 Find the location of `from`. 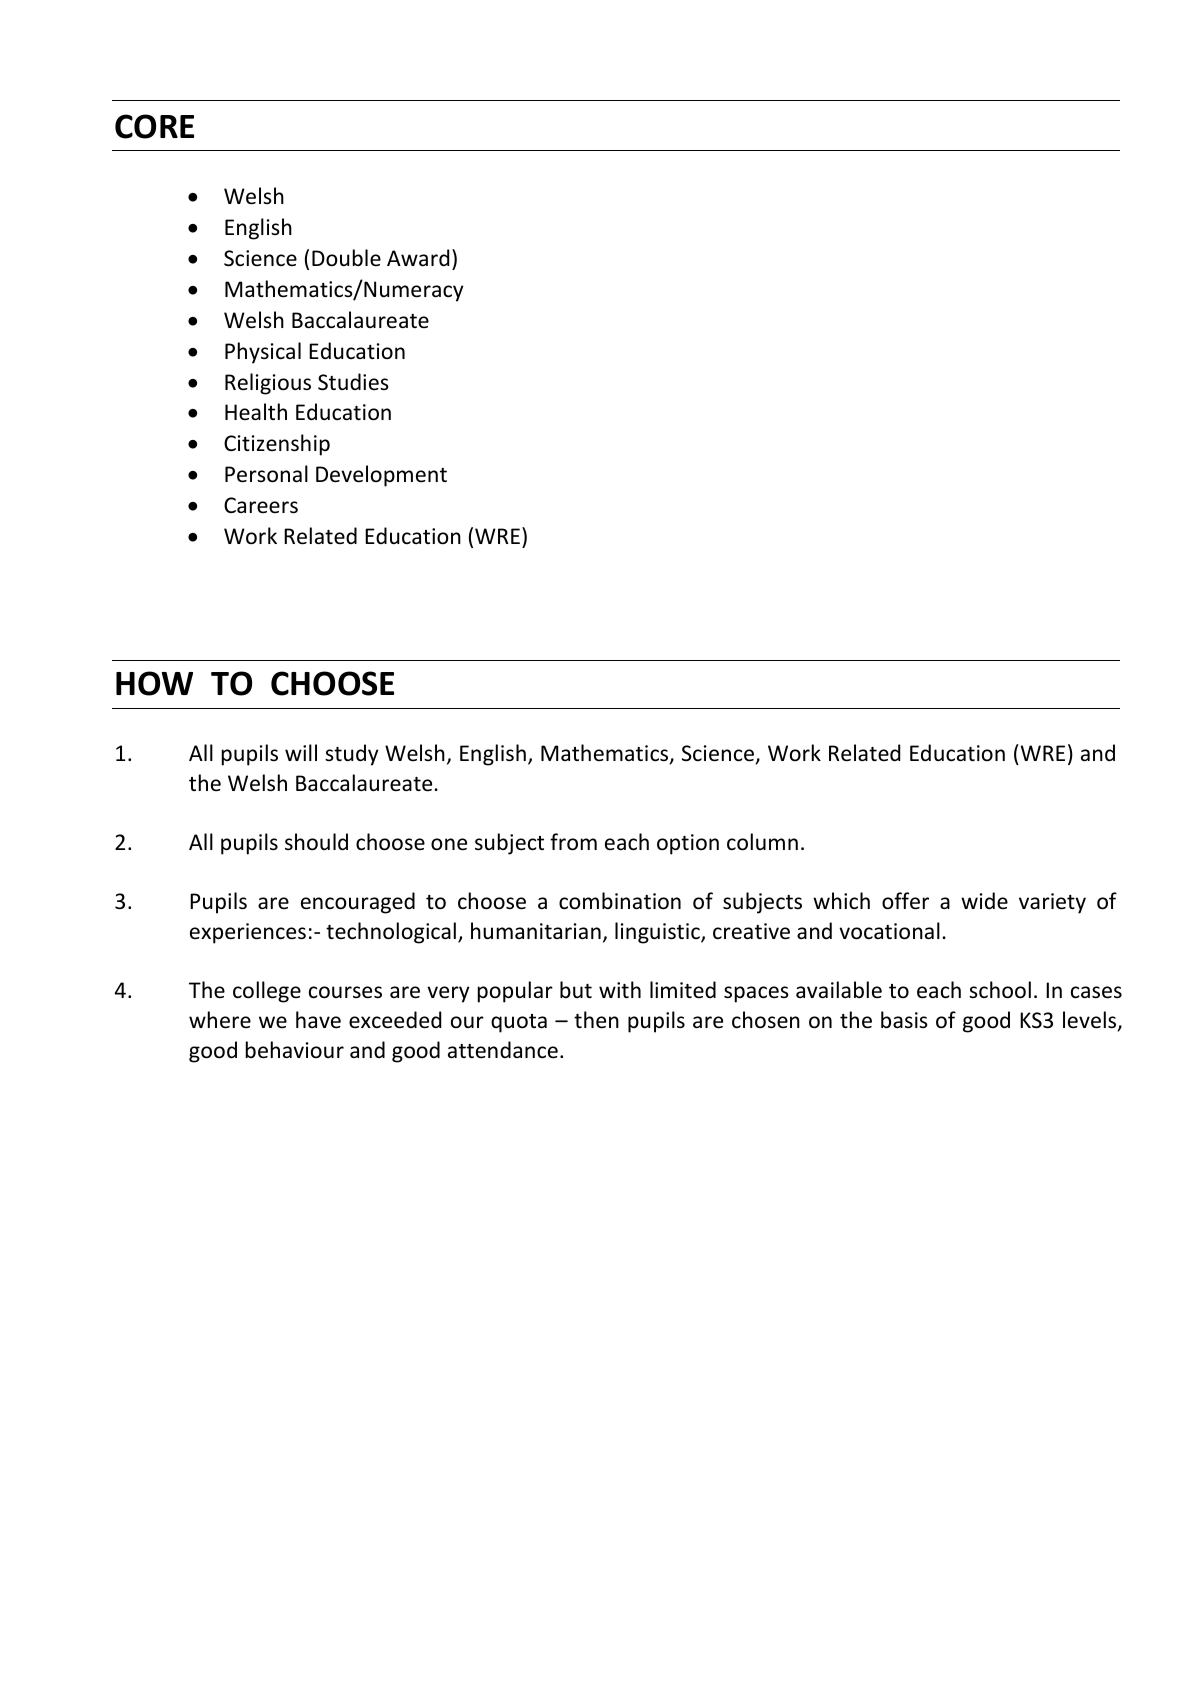

from is located at coordinates (573, 842).
